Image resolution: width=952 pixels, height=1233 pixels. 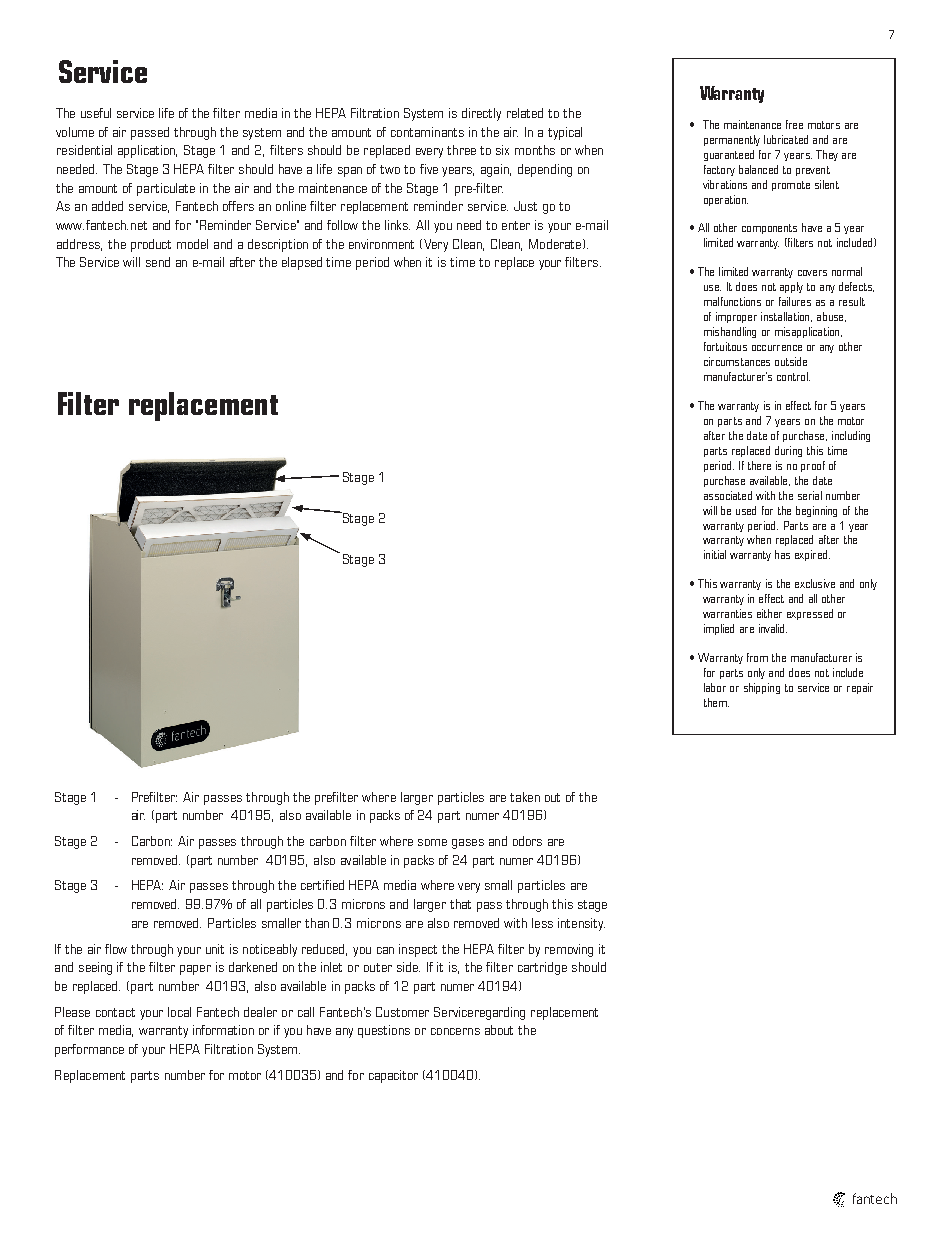 What do you see at coordinates (728, 495) in the screenshot?
I see `associated` at bounding box center [728, 495].
